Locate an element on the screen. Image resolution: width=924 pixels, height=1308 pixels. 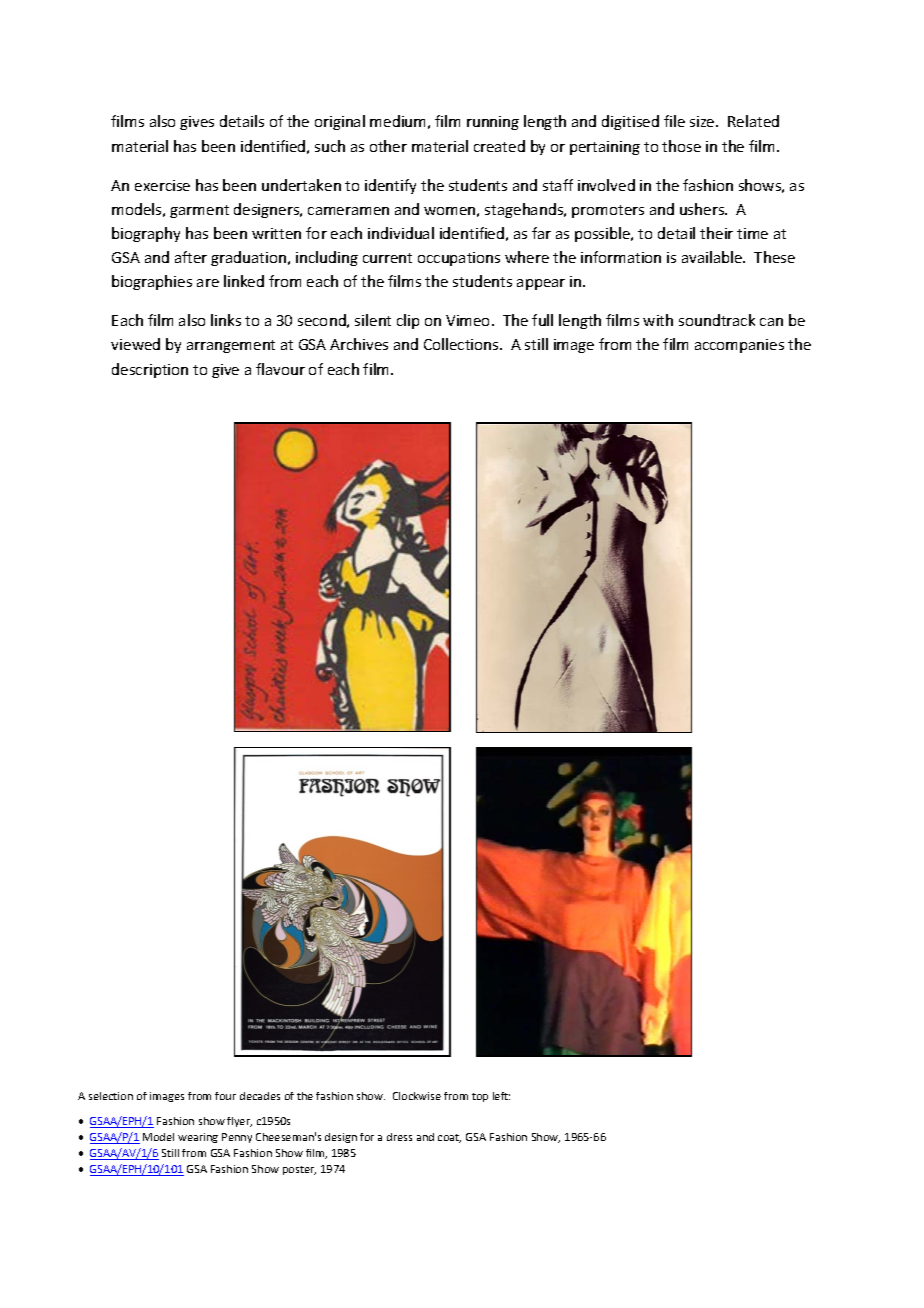
description is located at coordinates (150, 370).
